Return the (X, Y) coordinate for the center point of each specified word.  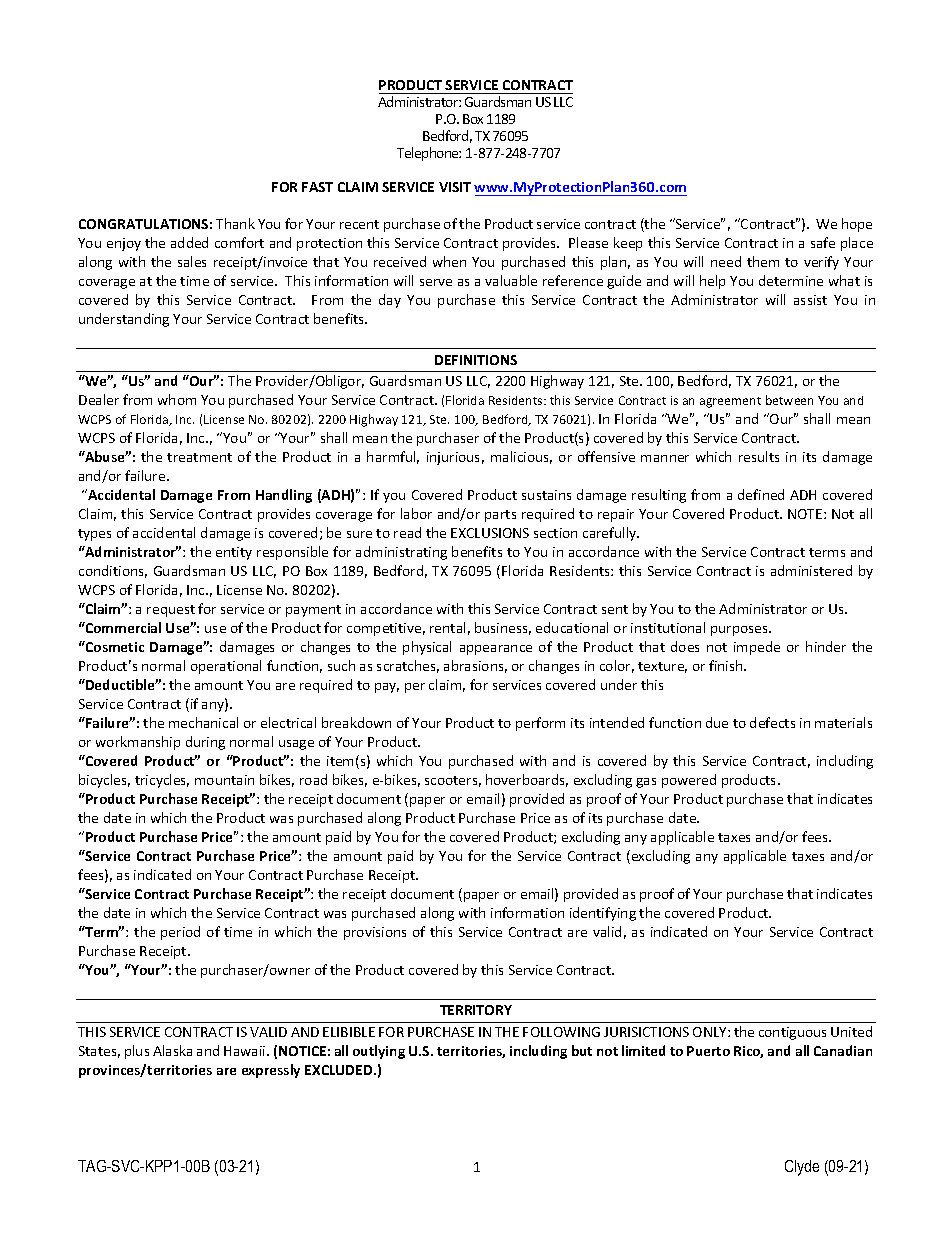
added (189, 242)
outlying (379, 1052)
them (763, 261)
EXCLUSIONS (490, 533)
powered (689, 781)
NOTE (806, 514)
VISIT (455, 187)
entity (234, 553)
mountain (224, 780)
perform (540, 724)
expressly (271, 1071)
